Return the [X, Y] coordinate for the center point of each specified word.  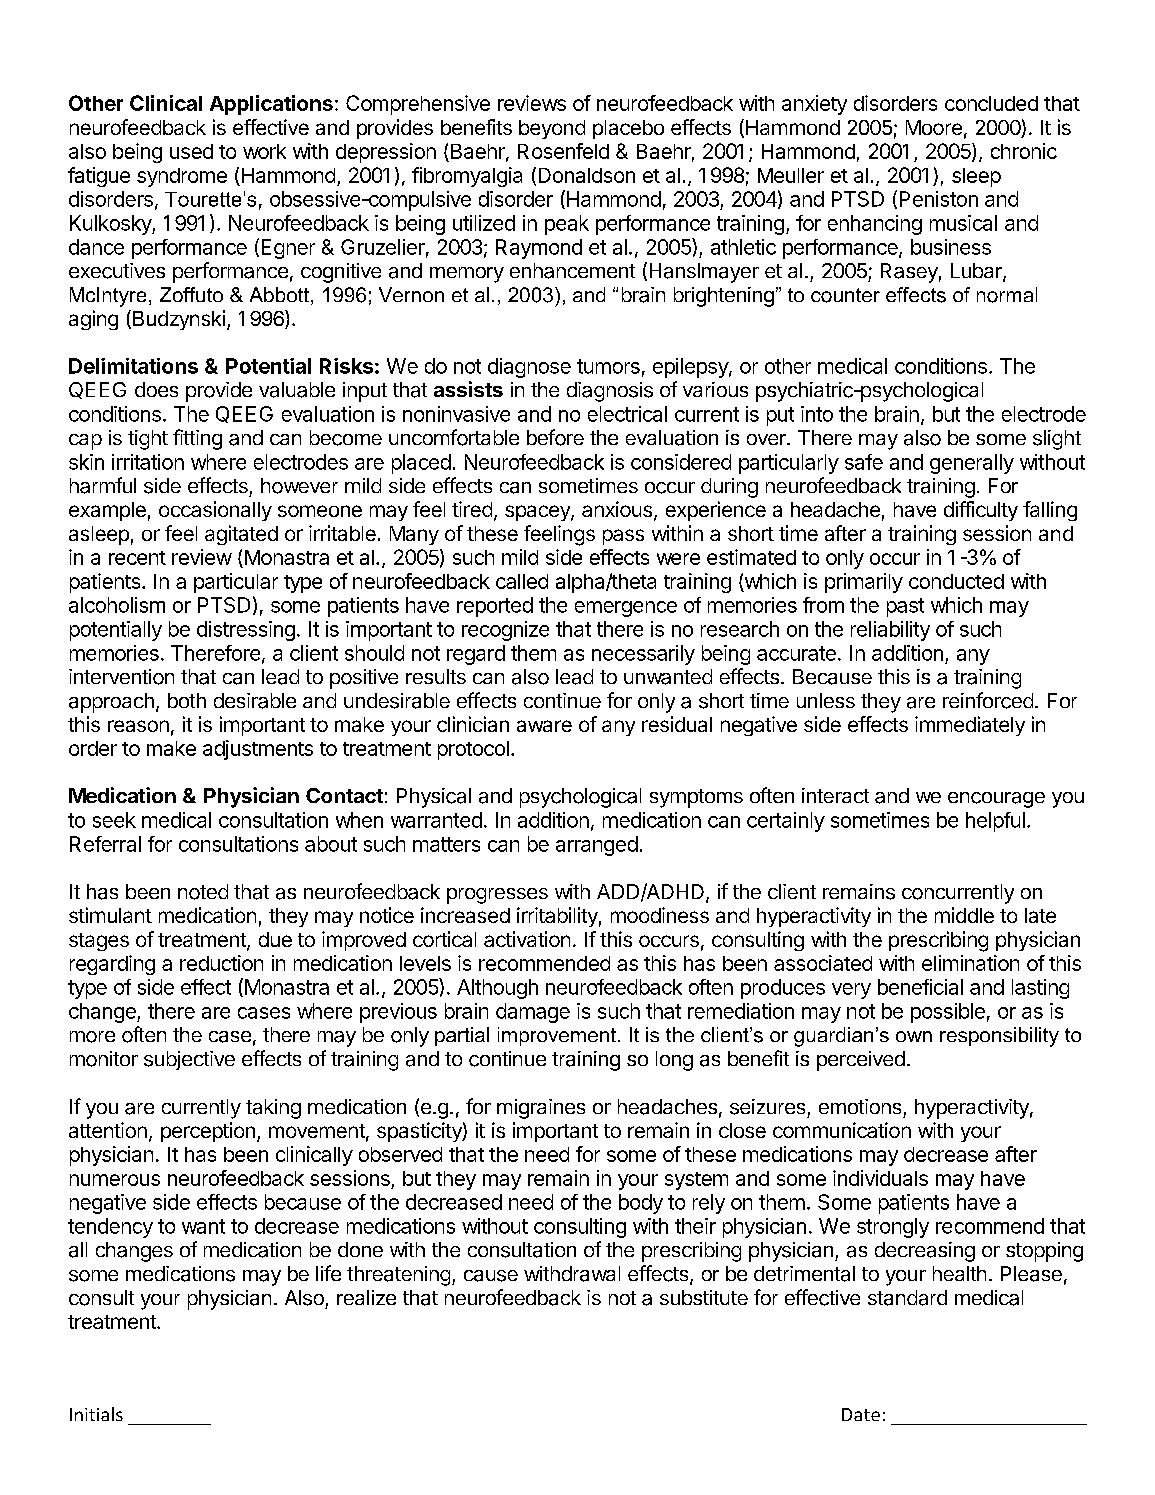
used [191, 151]
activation [527, 939]
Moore [934, 127]
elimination [970, 963]
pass [623, 537]
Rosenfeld [563, 151]
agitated [241, 535]
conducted [956, 581]
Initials [96, 1414]
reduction [221, 963]
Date [861, 1414]
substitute [704, 1297]
